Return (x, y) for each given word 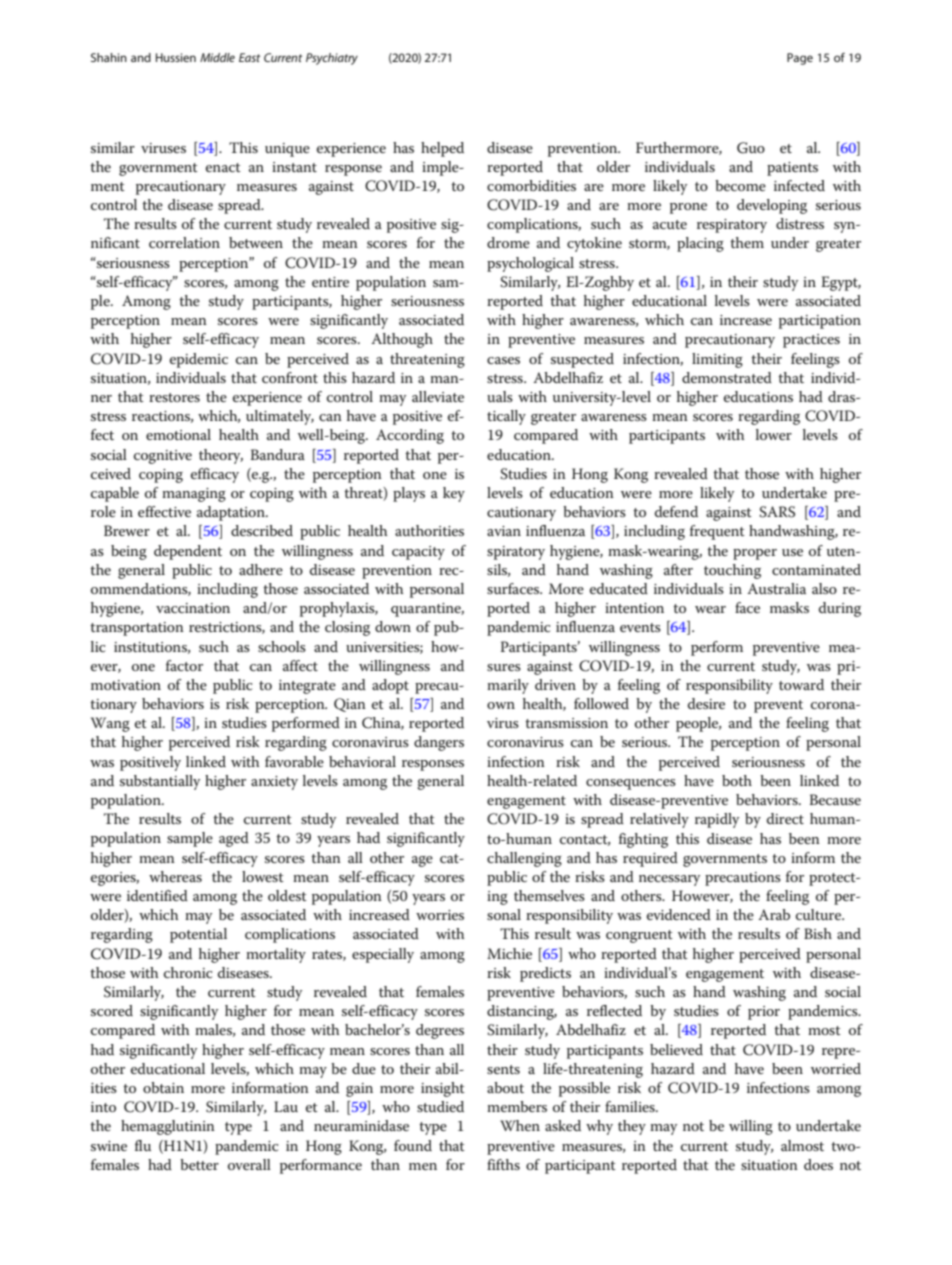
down (393, 626)
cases (503, 360)
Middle (217, 57)
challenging (524, 859)
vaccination (193, 608)
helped (442, 149)
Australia (776, 588)
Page (800, 59)
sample (190, 839)
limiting (717, 360)
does (818, 1164)
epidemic (199, 360)
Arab (774, 914)
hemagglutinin (168, 1127)
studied (440, 1106)
